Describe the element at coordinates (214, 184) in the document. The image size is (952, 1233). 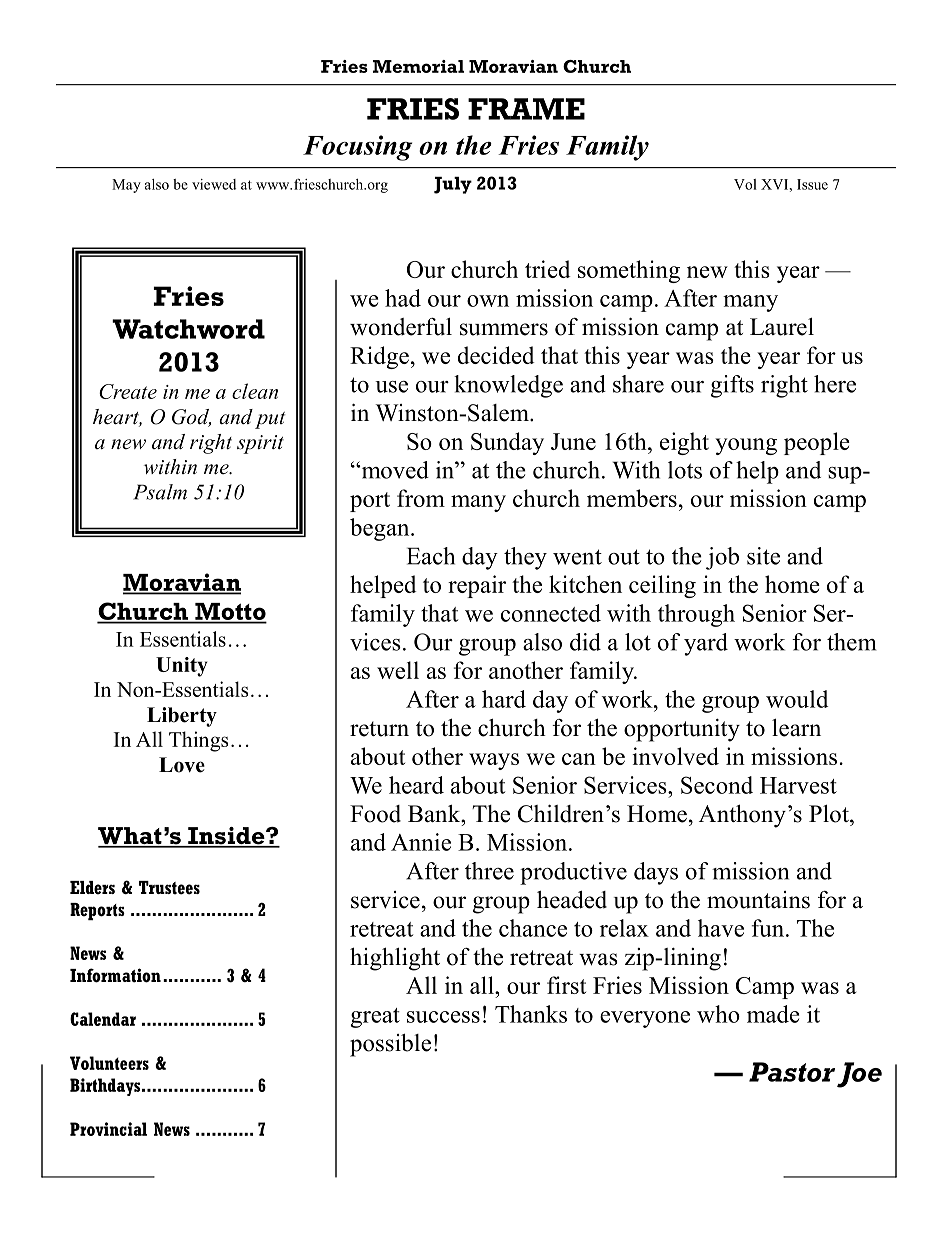
I see `viewed` at that location.
